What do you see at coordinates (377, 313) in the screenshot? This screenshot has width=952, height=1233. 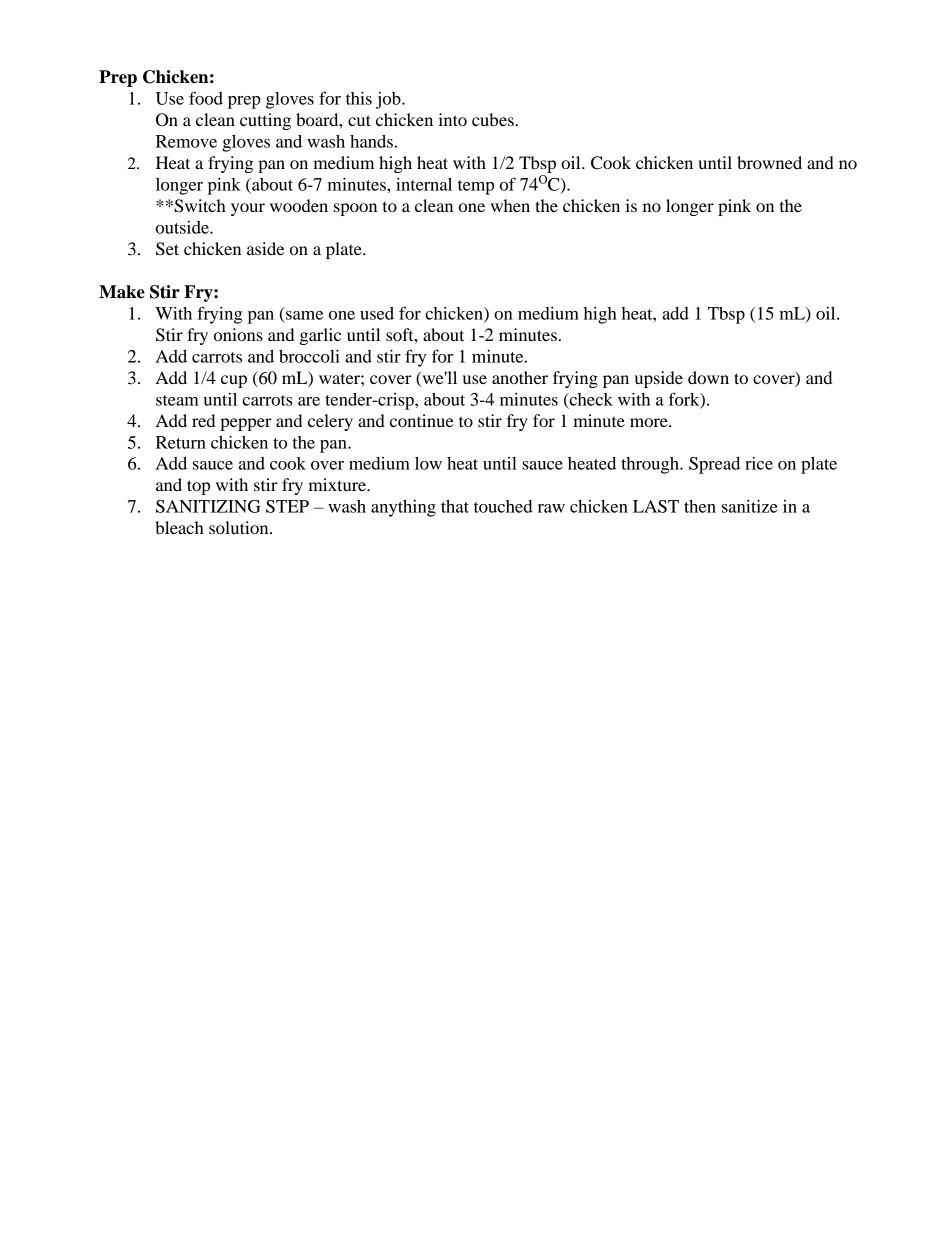 I see `used` at bounding box center [377, 313].
